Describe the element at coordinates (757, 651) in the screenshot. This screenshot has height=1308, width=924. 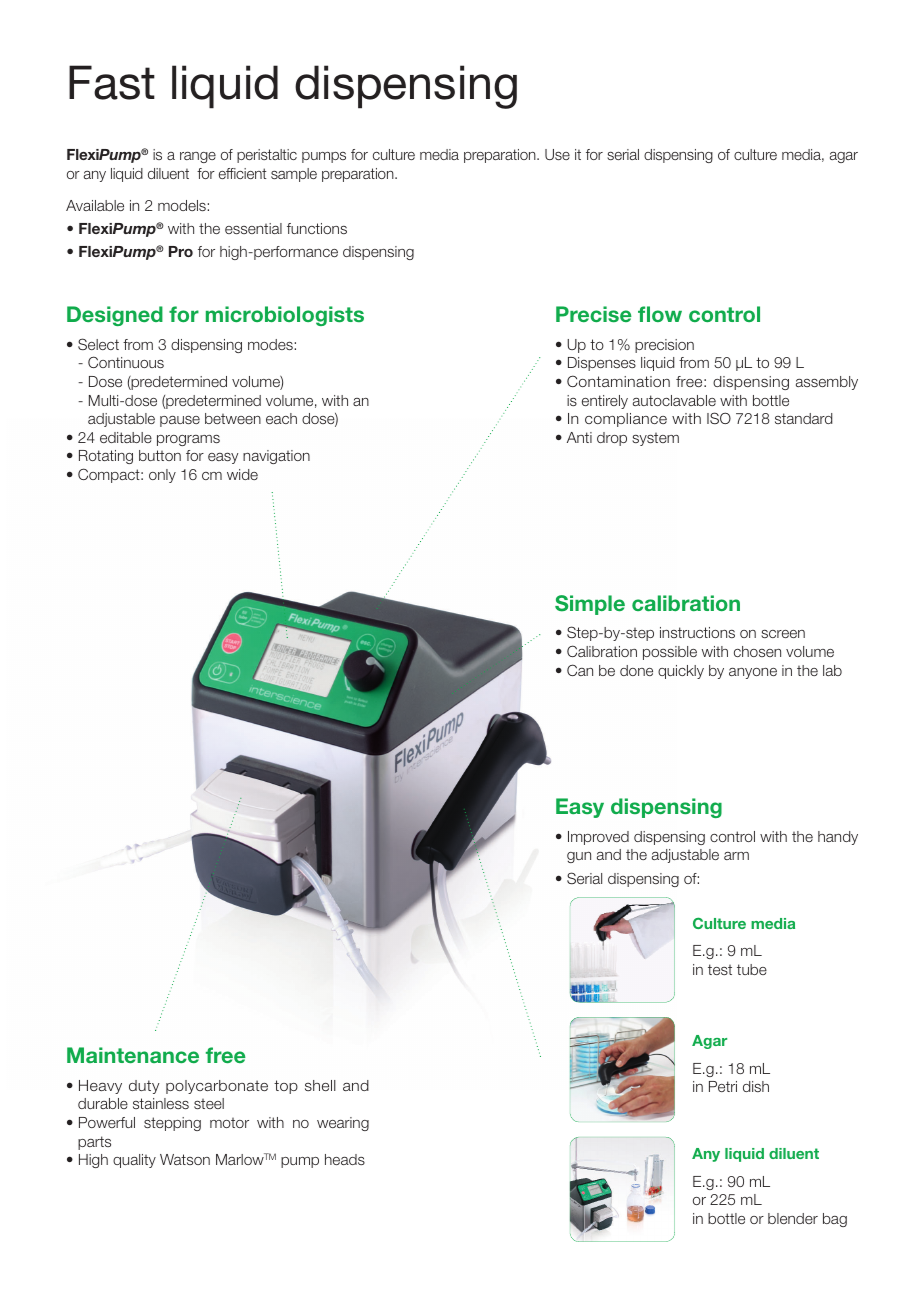
I see `chosen` at that location.
